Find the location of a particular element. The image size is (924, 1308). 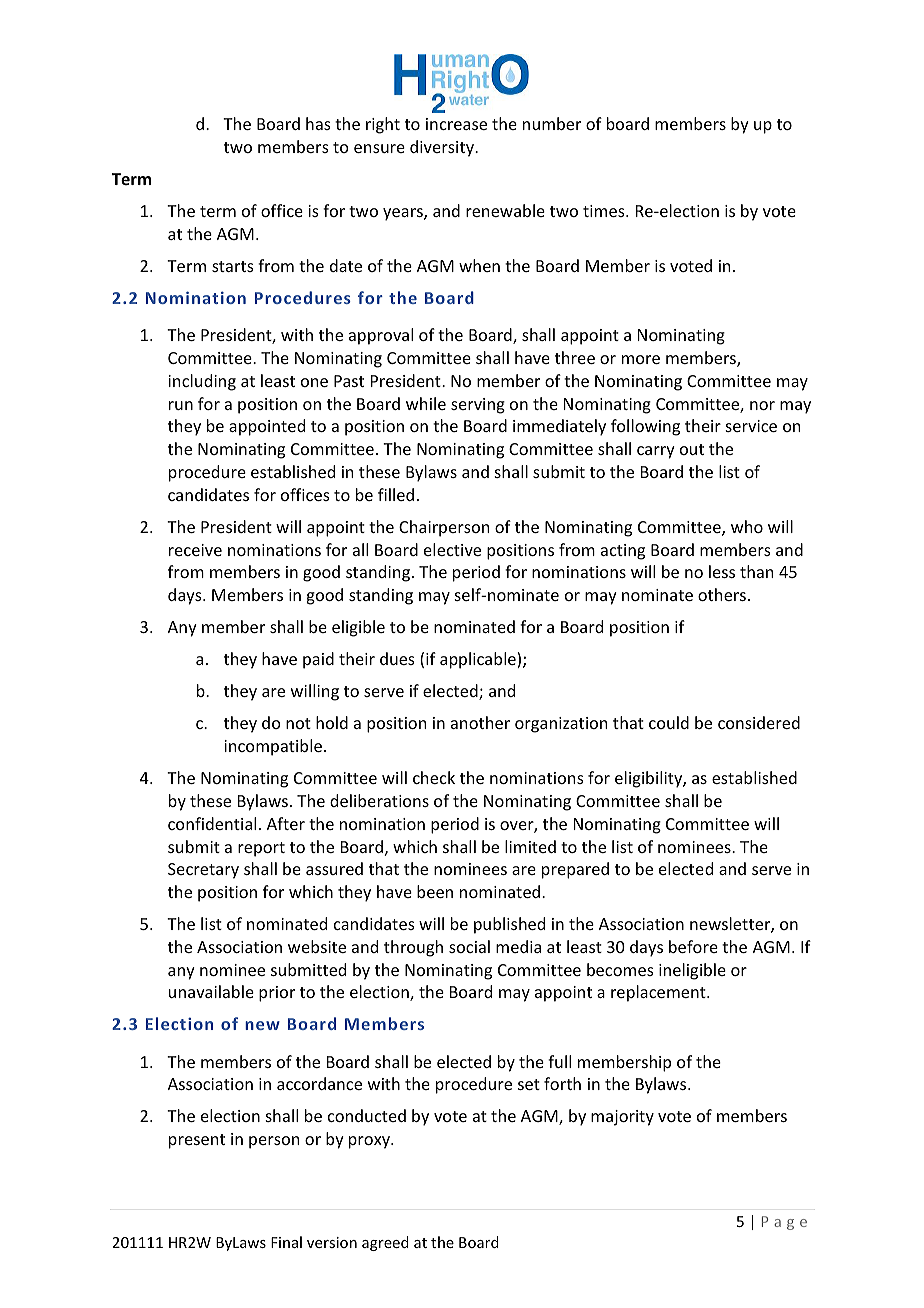

agreed is located at coordinates (385, 1243).
